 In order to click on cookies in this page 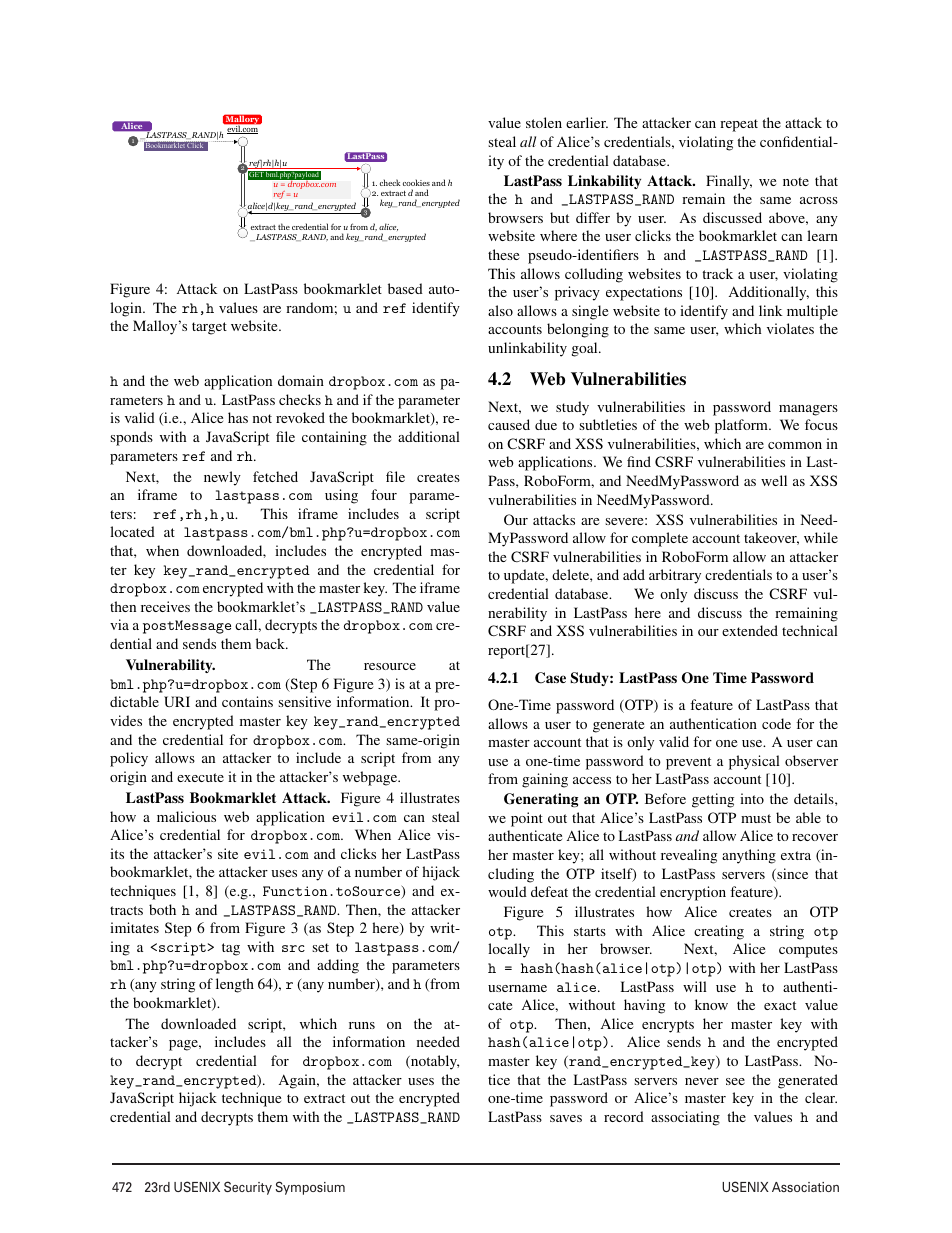, I will do `click(416, 182)`.
